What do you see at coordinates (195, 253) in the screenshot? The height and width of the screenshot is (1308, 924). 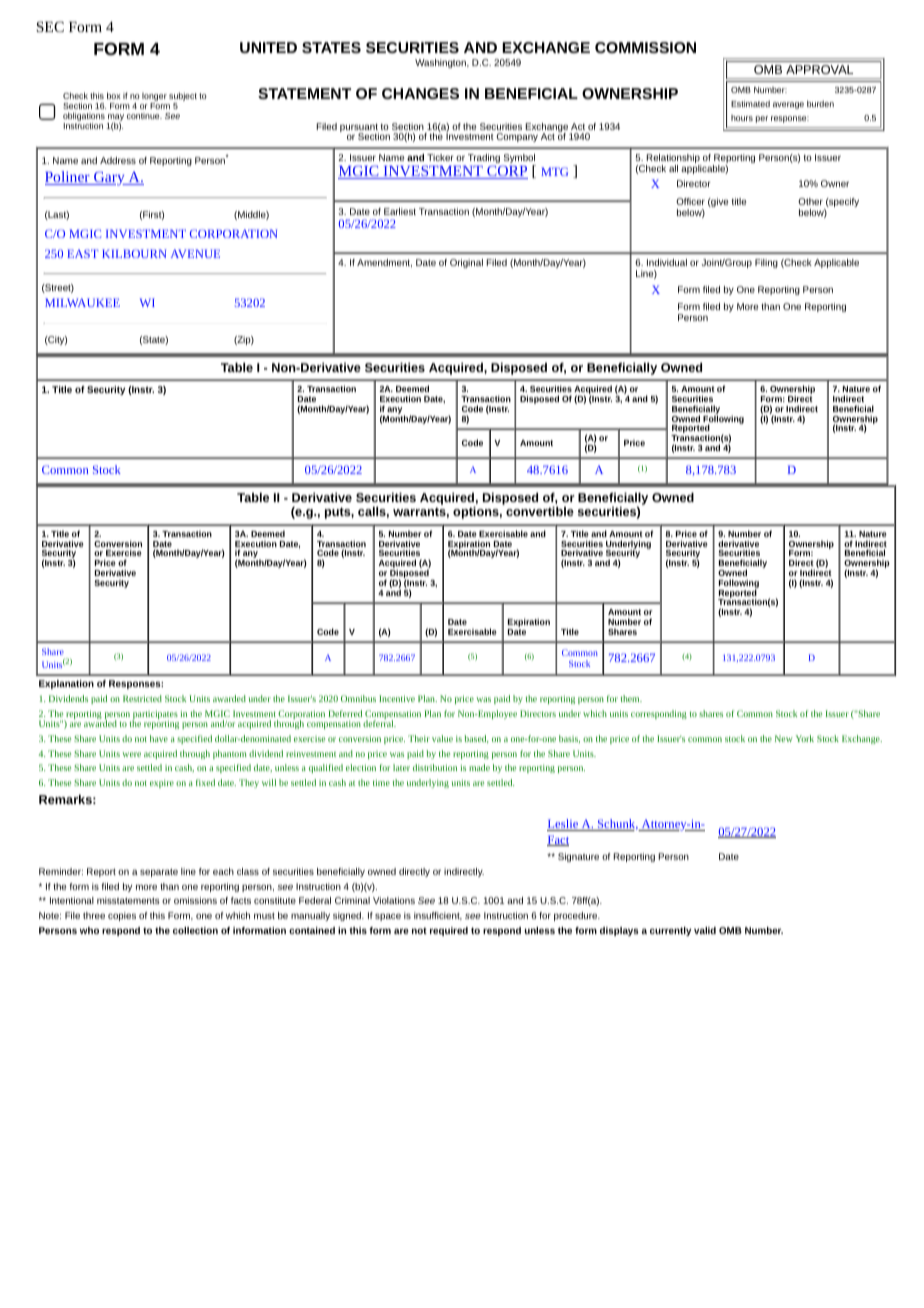 I see `AVENUE` at bounding box center [195, 253].
